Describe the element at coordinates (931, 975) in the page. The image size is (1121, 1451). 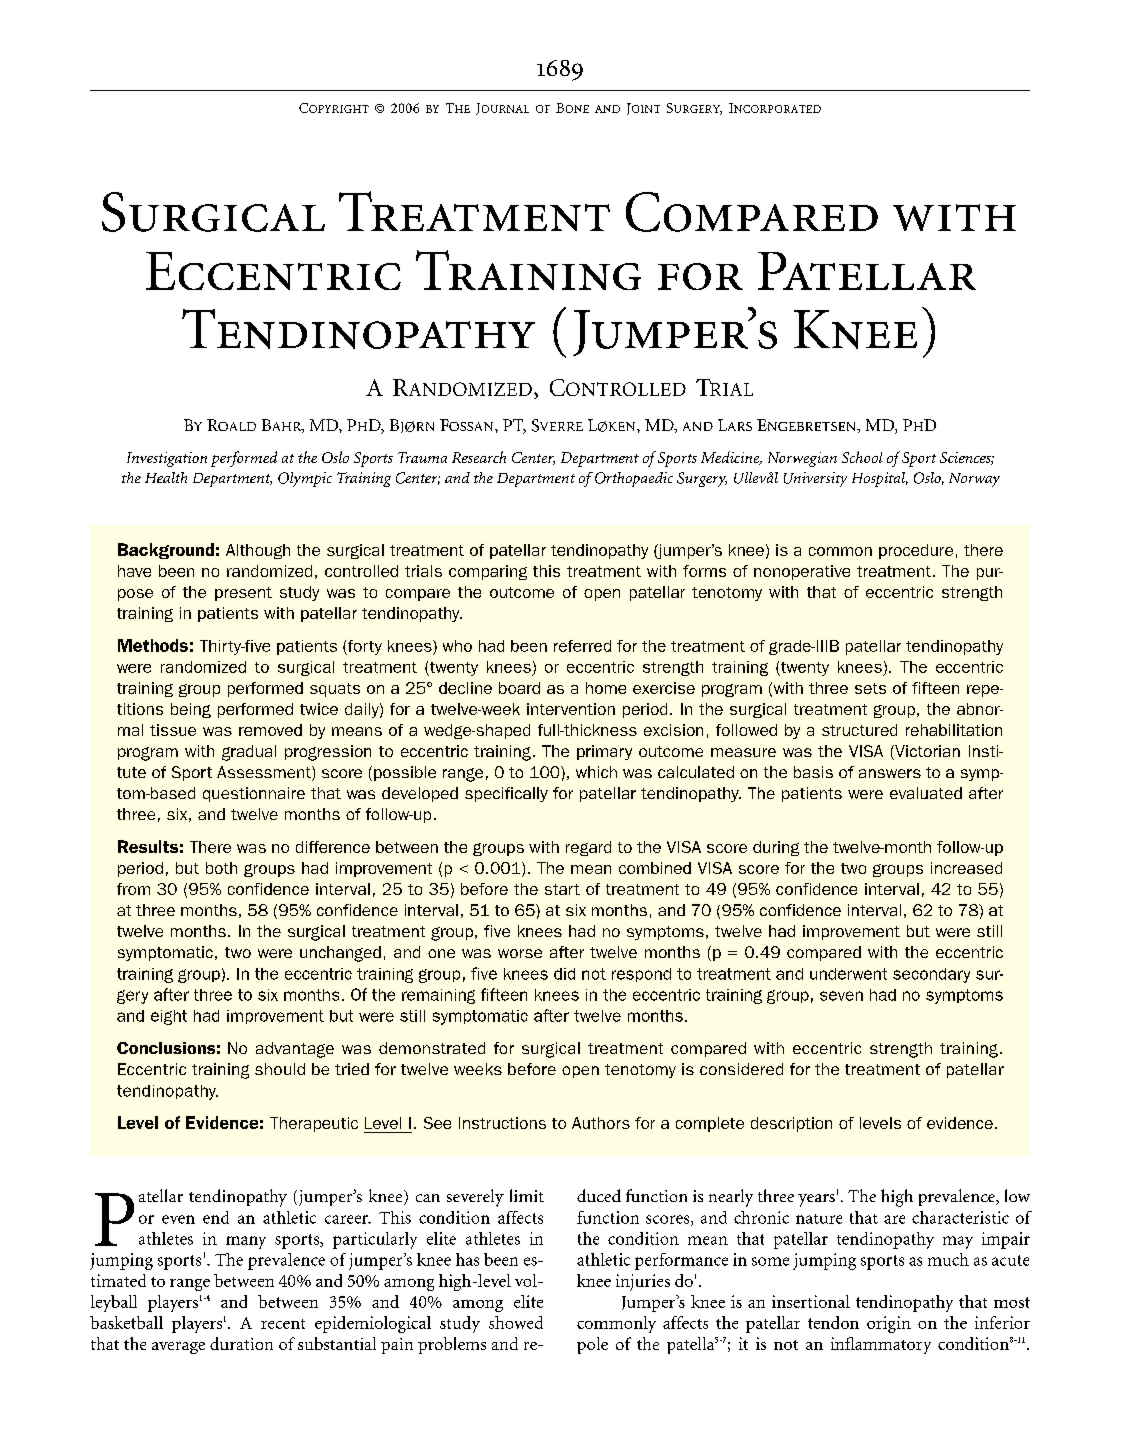
I see `secondary` at that location.
